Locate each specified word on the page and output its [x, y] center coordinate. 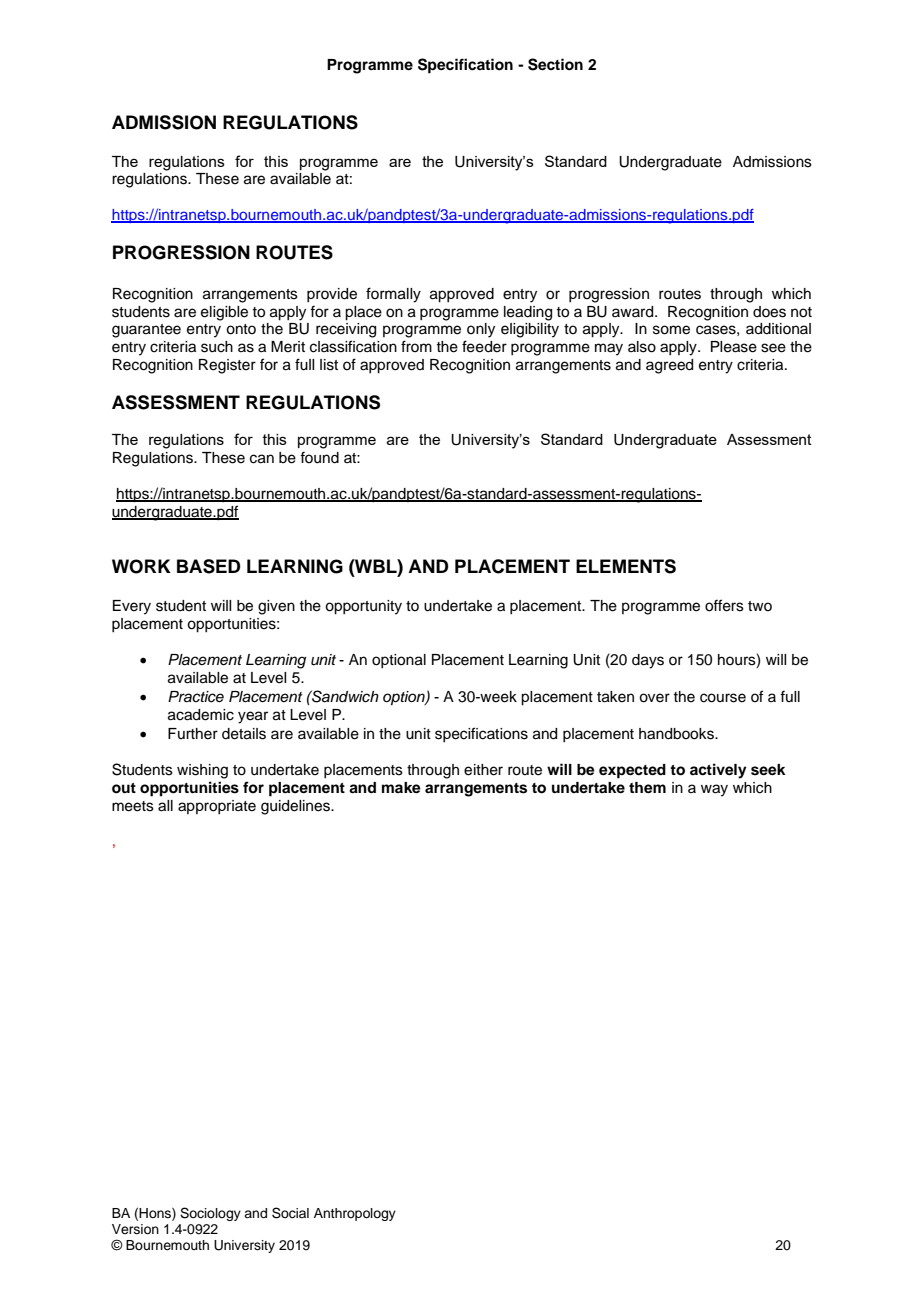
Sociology [210, 1214]
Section [555, 64]
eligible [224, 313]
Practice [196, 697]
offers [724, 605]
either [483, 770]
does [769, 312]
